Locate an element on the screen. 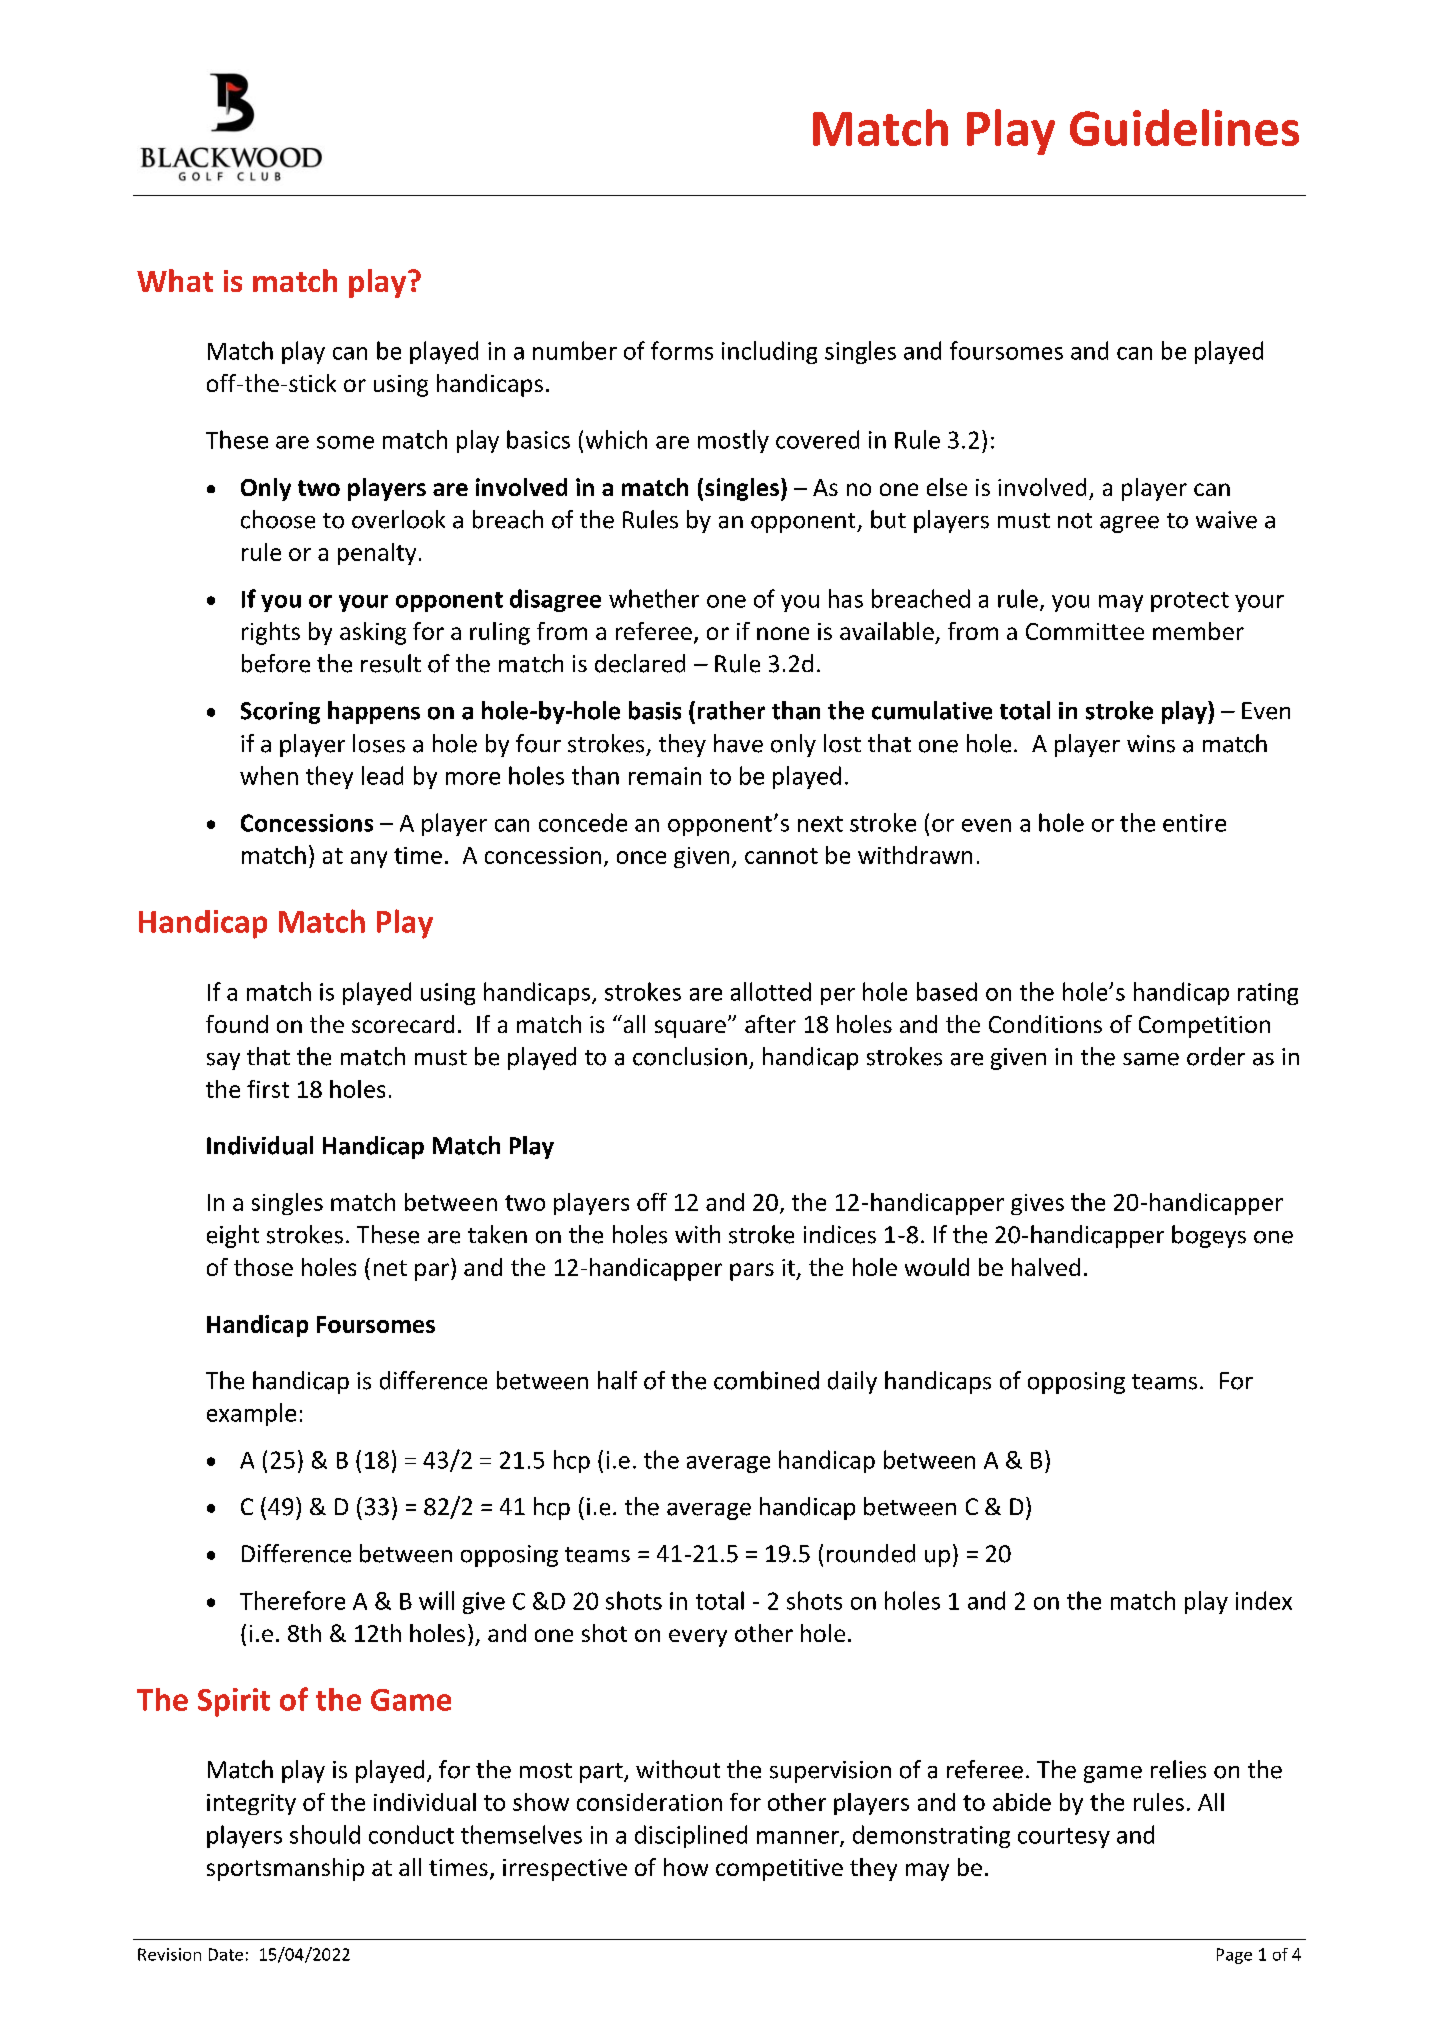  competitive is located at coordinates (779, 1870).
